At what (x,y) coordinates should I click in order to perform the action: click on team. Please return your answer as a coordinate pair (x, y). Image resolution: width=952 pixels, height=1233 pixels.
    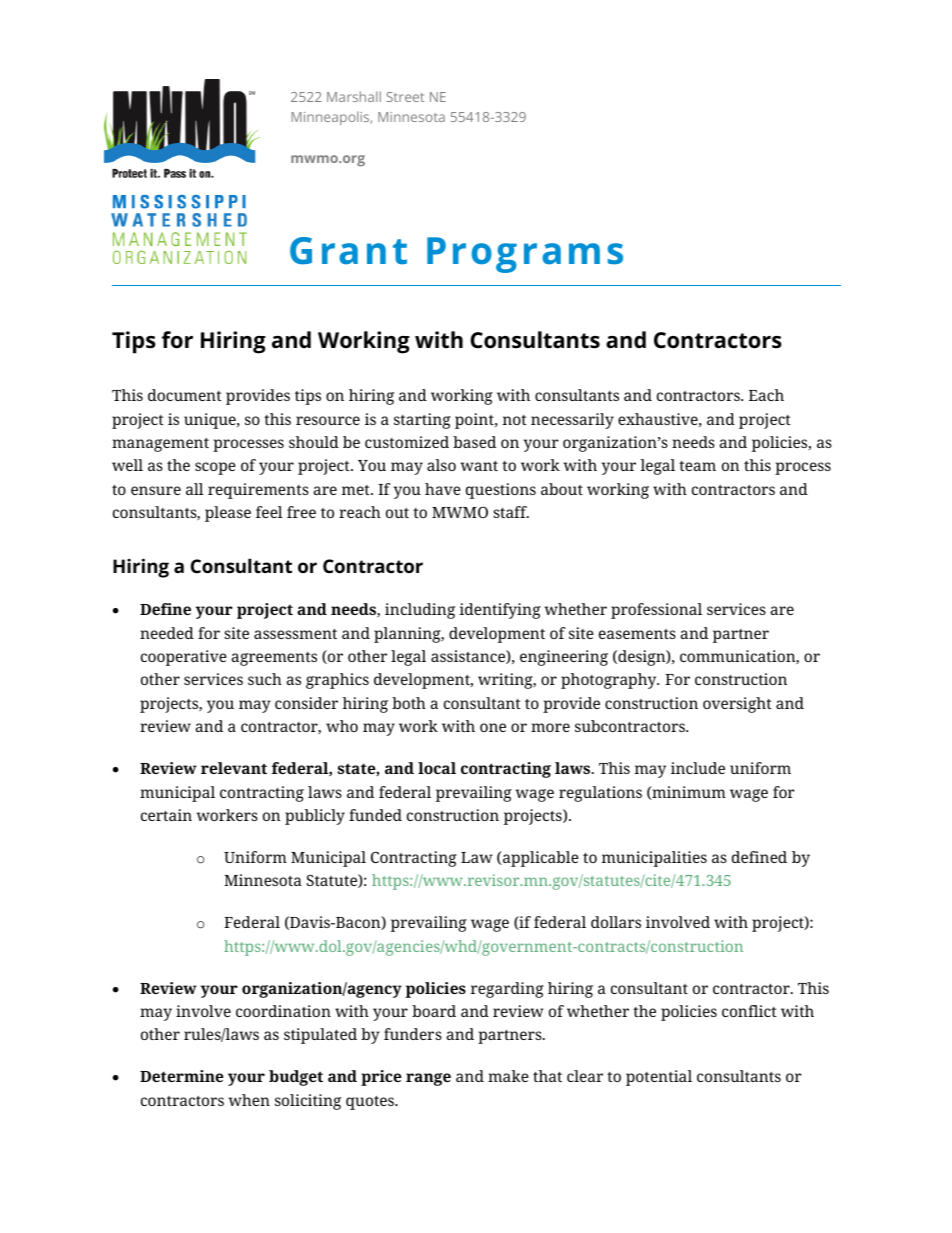
    Looking at the image, I should click on (697, 466).
